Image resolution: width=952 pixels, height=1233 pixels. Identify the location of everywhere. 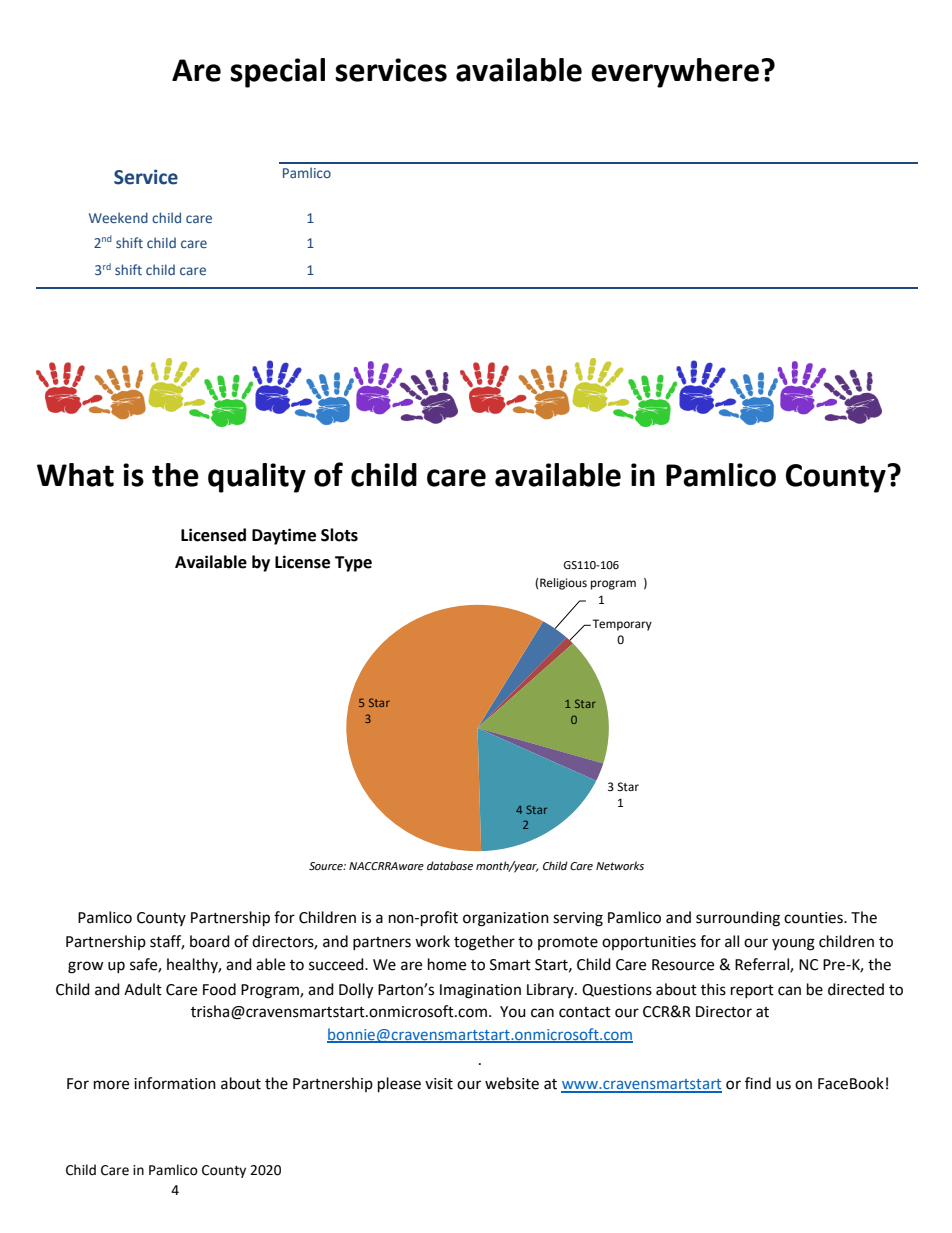
(675, 73).
